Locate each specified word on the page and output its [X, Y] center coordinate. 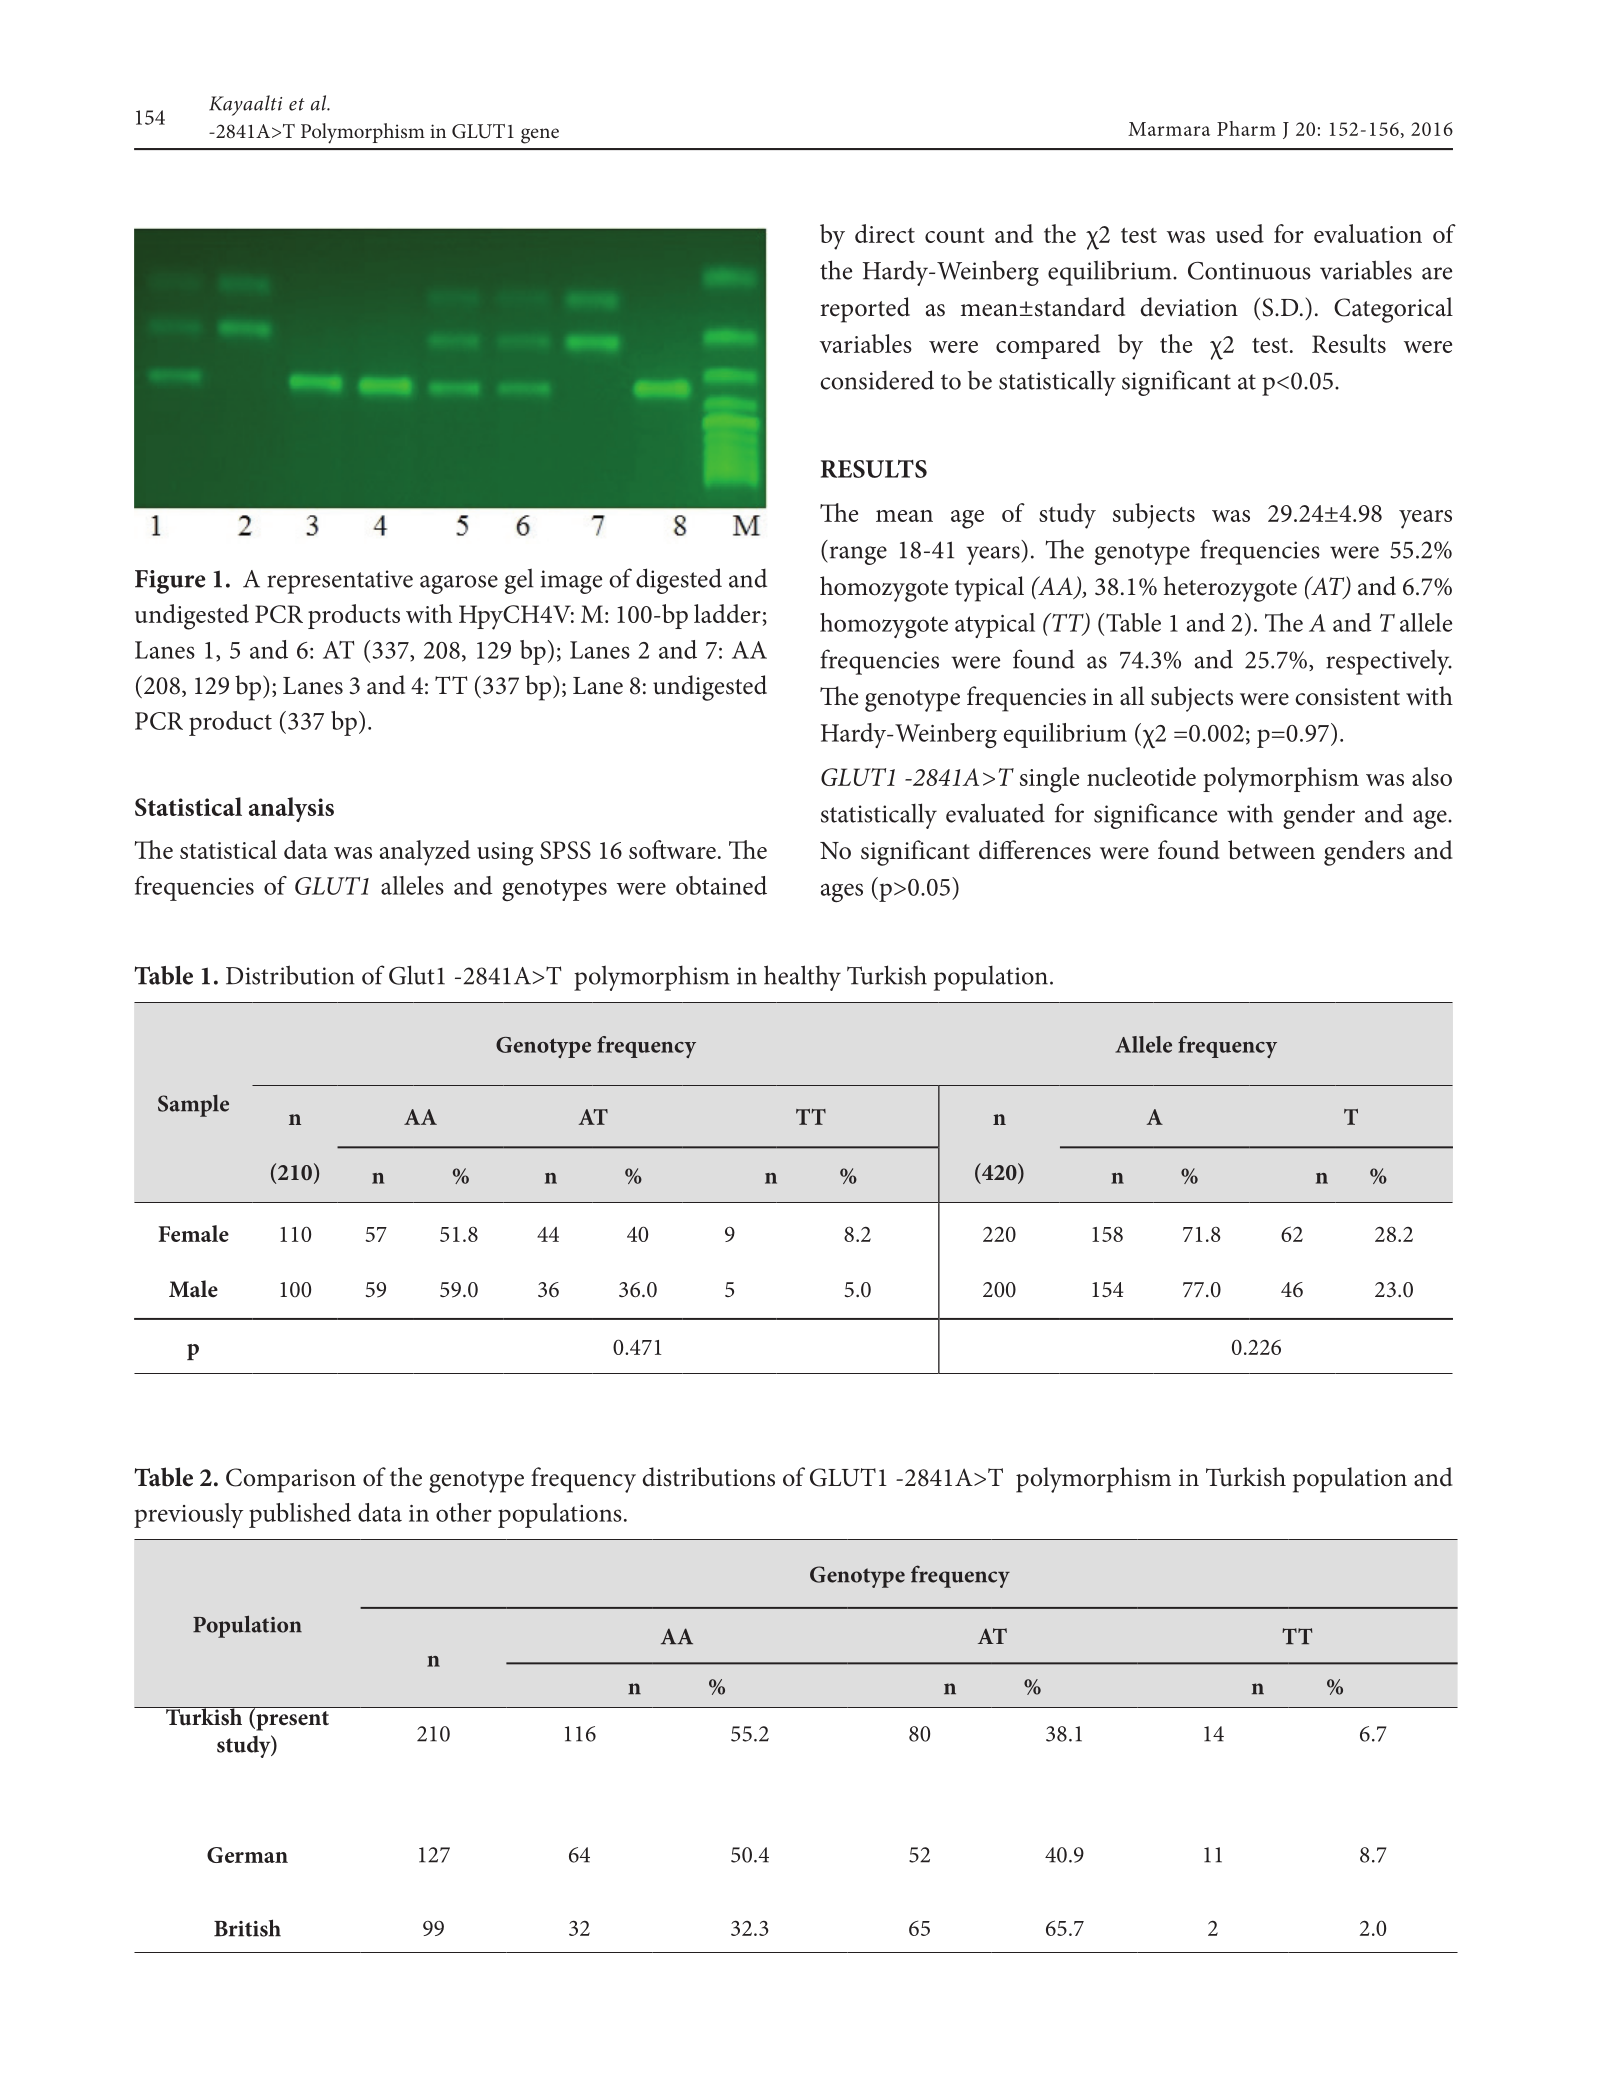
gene [540, 136]
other [464, 1512]
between [1271, 850]
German [247, 1855]
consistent [1347, 697]
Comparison [291, 1480]
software [672, 849]
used [1240, 233]
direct [885, 233]
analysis [291, 809]
